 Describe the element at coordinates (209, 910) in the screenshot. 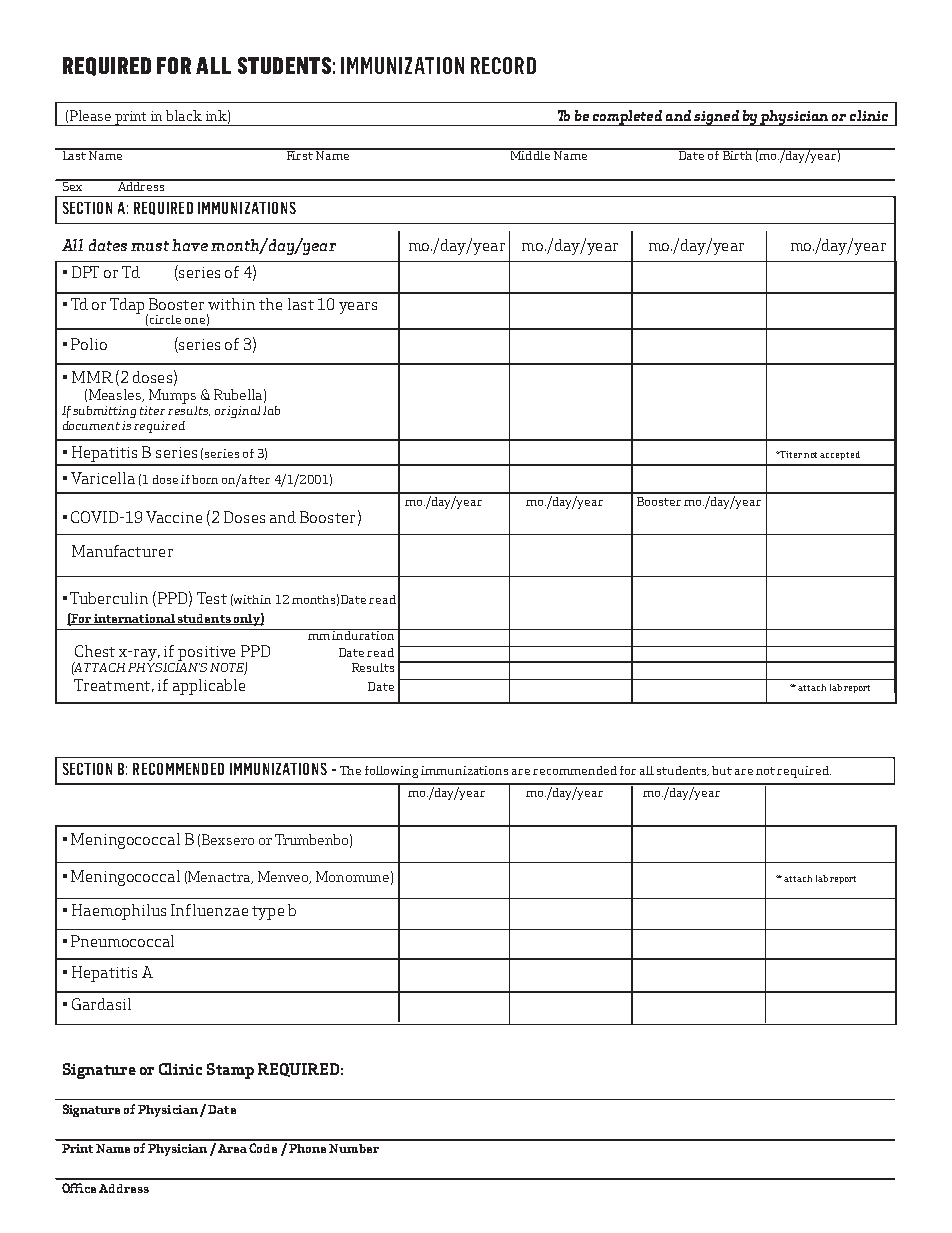

I see `Influenzae` at that location.
